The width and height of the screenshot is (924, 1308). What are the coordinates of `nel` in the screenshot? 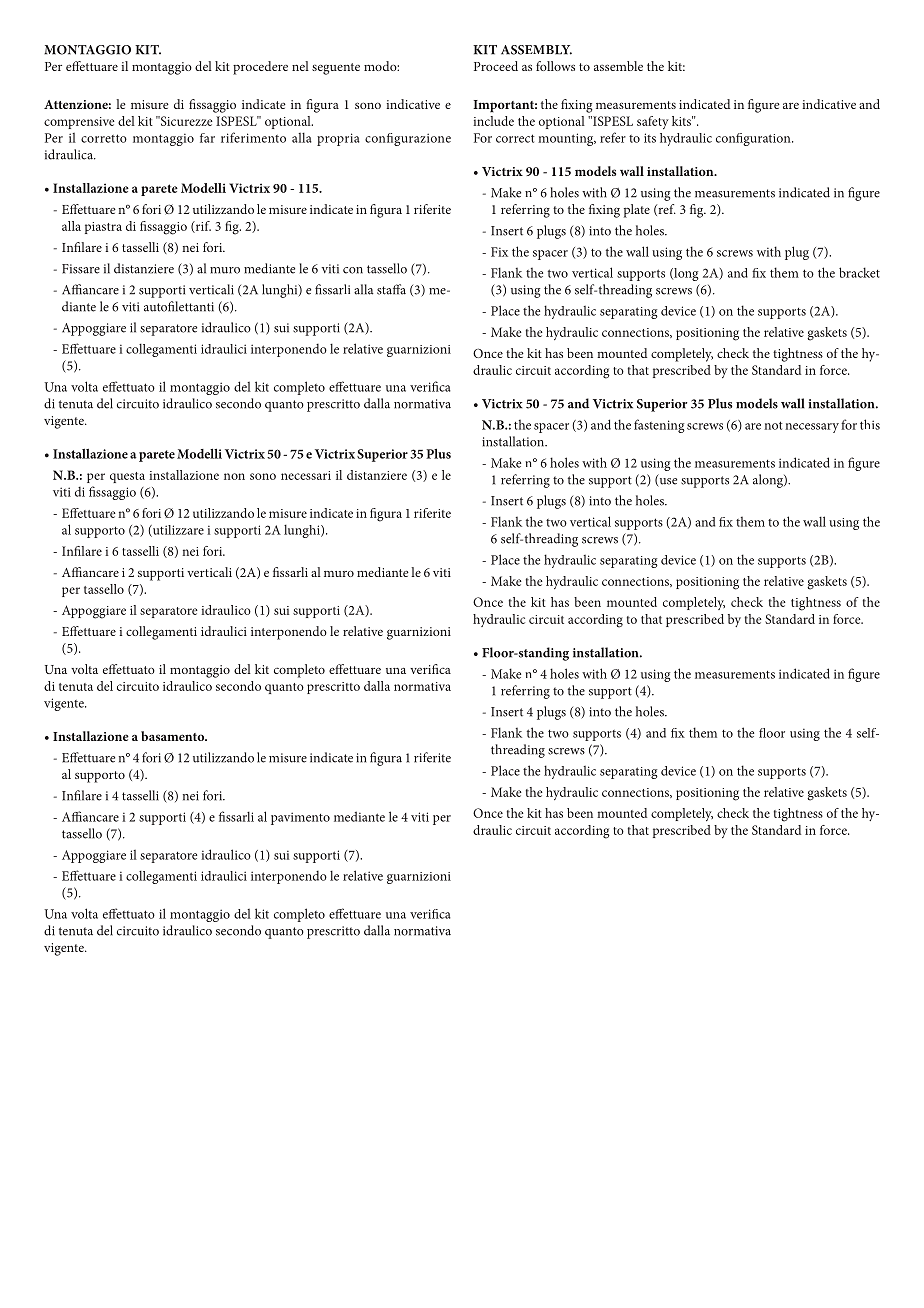 It's located at (300, 66).
